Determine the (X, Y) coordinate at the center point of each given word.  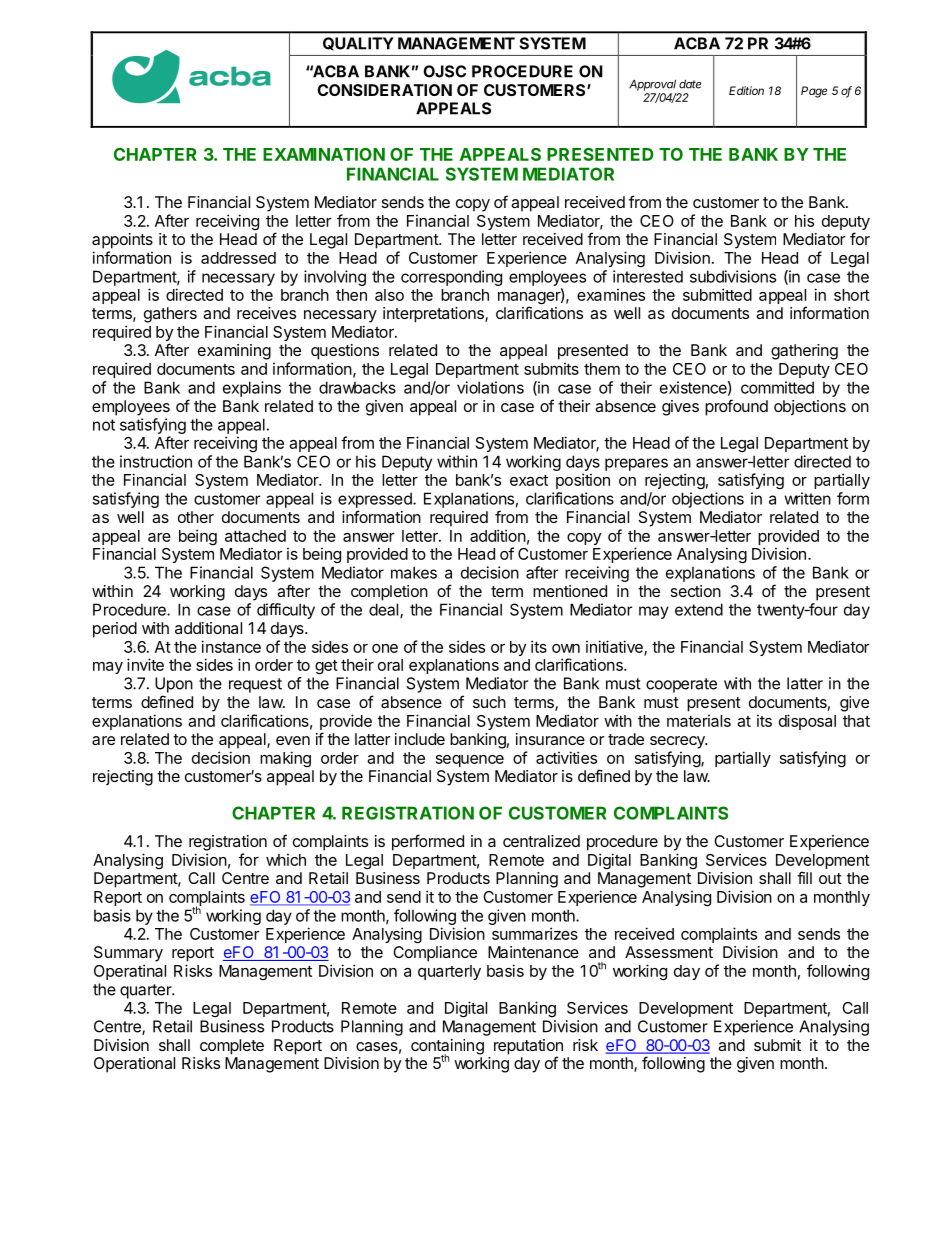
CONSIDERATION (384, 90)
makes (414, 572)
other (196, 517)
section (696, 591)
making (285, 759)
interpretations (434, 315)
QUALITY (358, 44)
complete (232, 1047)
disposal (807, 722)
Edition (746, 90)
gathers (170, 315)
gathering (804, 352)
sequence (470, 761)
